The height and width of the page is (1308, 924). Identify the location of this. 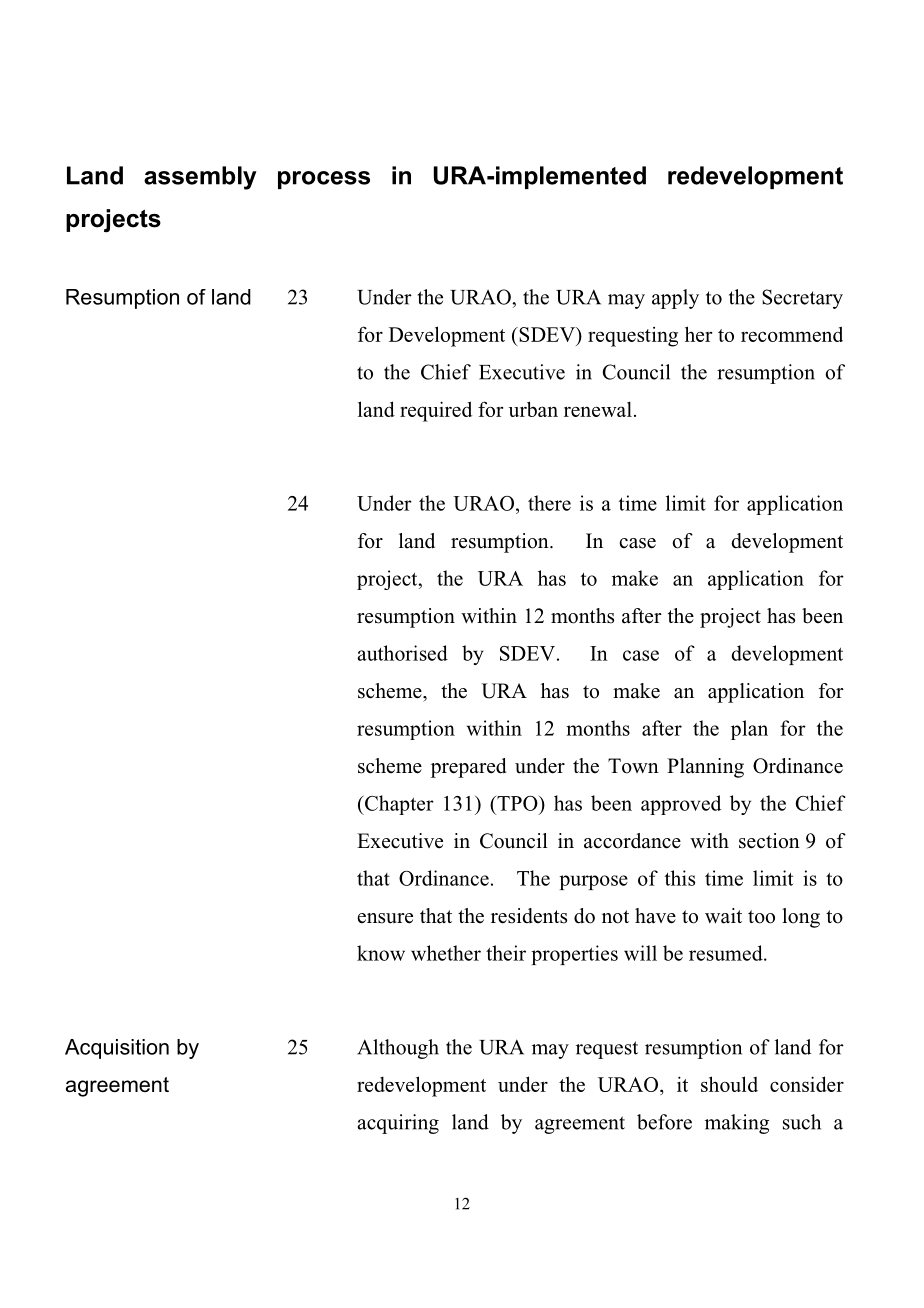
(680, 878).
